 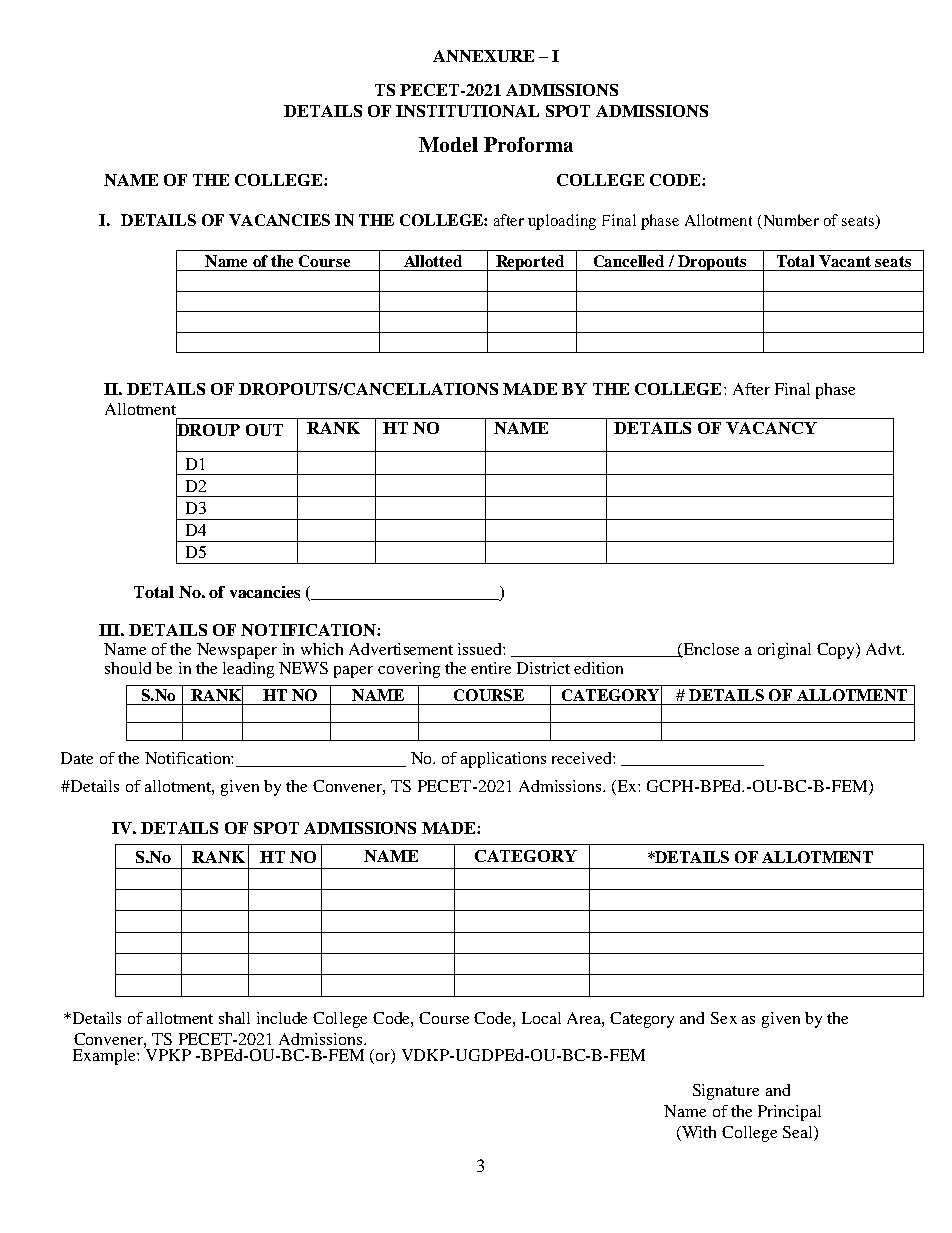 What do you see at coordinates (105, 1057) in the document?
I see `Example` at bounding box center [105, 1057].
